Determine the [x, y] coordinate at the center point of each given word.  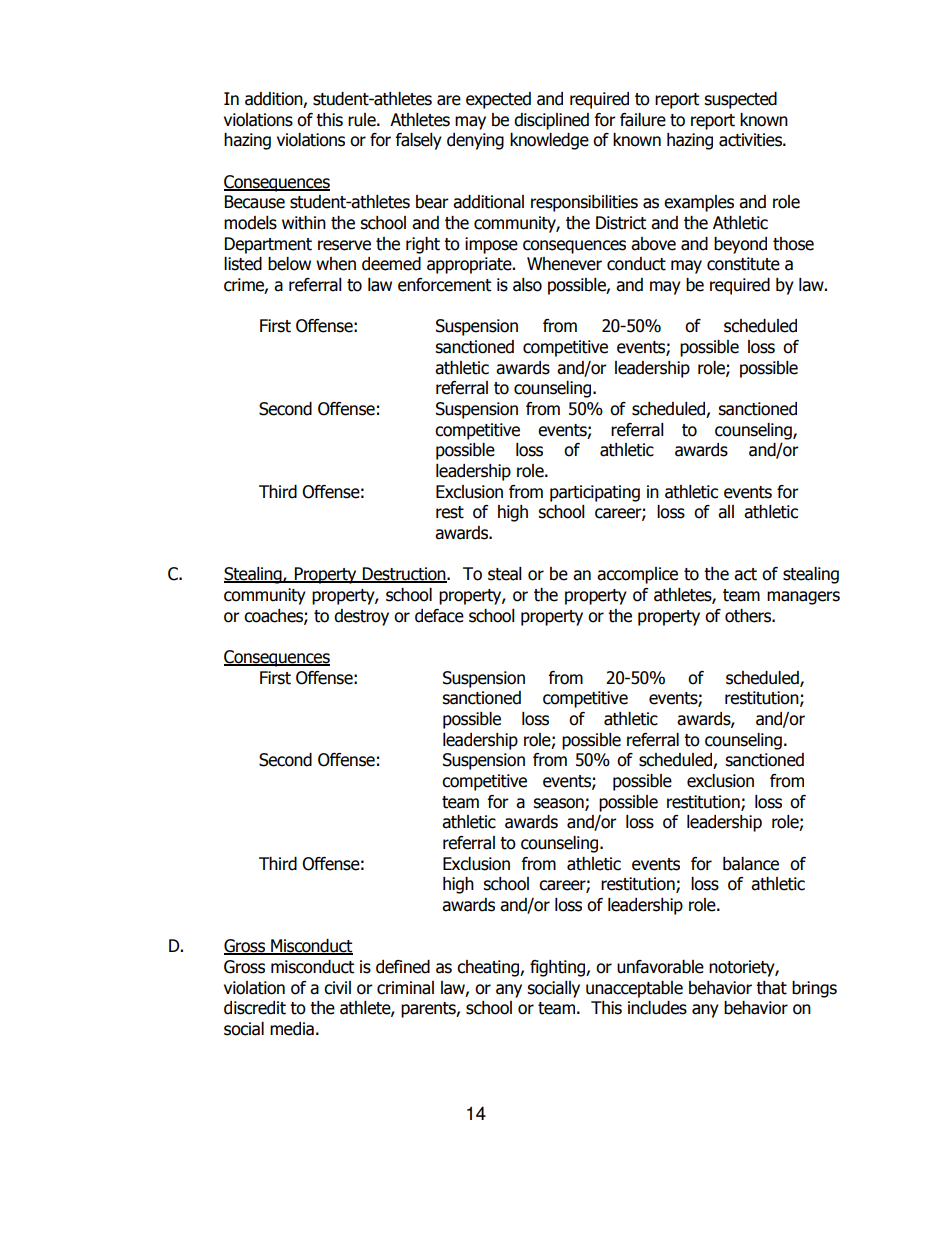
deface [439, 616]
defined [403, 967]
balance [751, 864]
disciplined [551, 121]
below [289, 264]
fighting [558, 968]
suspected [740, 100]
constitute [743, 264]
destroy [361, 617]
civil [337, 988]
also [527, 285]
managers [803, 598]
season [559, 804]
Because [255, 202]
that [771, 988]
